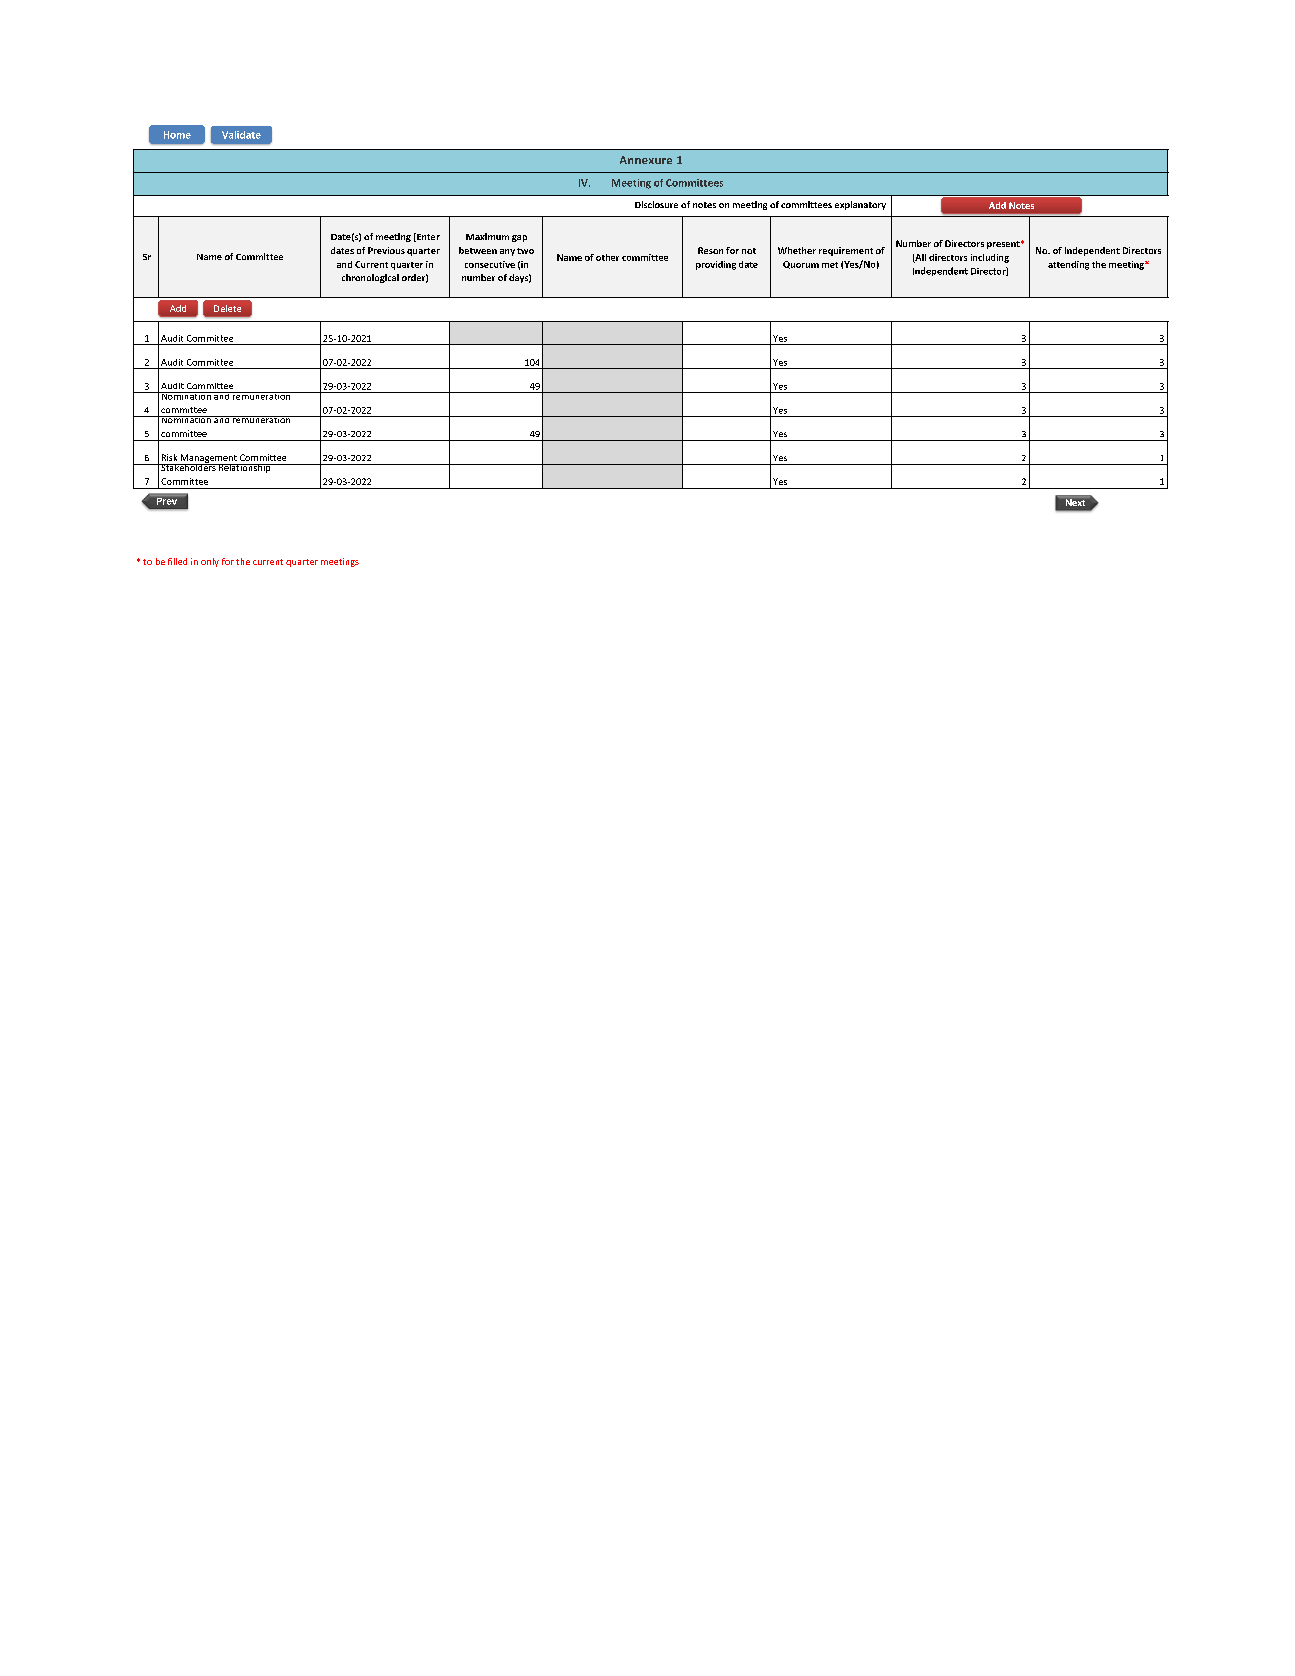  I want to click on attending, so click(1068, 265).
